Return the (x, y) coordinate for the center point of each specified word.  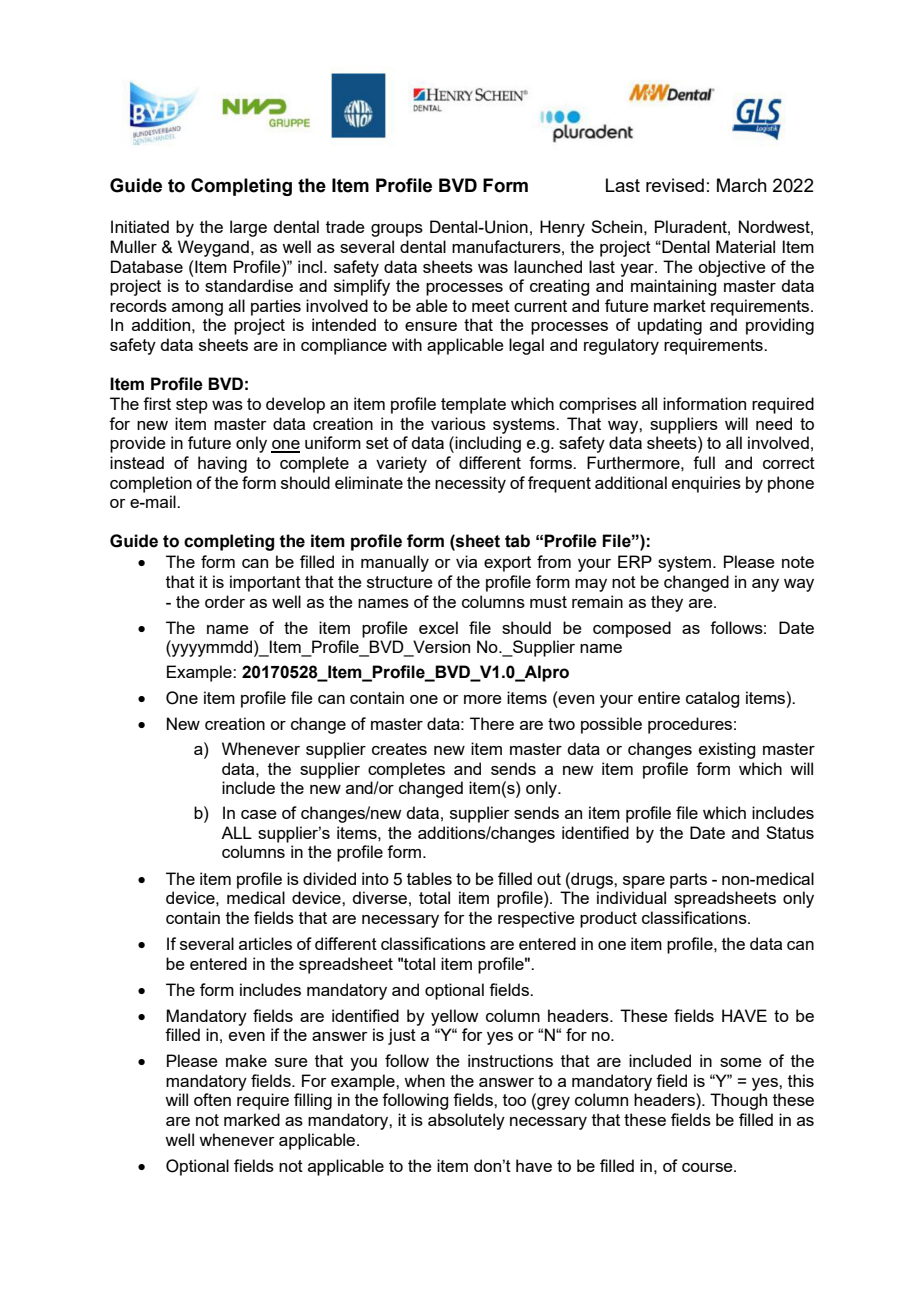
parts (688, 881)
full (704, 462)
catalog (712, 699)
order (225, 601)
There (492, 723)
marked (252, 1119)
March (742, 185)
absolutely (466, 1121)
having (222, 464)
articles (265, 943)
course (708, 1167)
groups (397, 230)
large (248, 228)
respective (536, 919)
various (458, 423)
